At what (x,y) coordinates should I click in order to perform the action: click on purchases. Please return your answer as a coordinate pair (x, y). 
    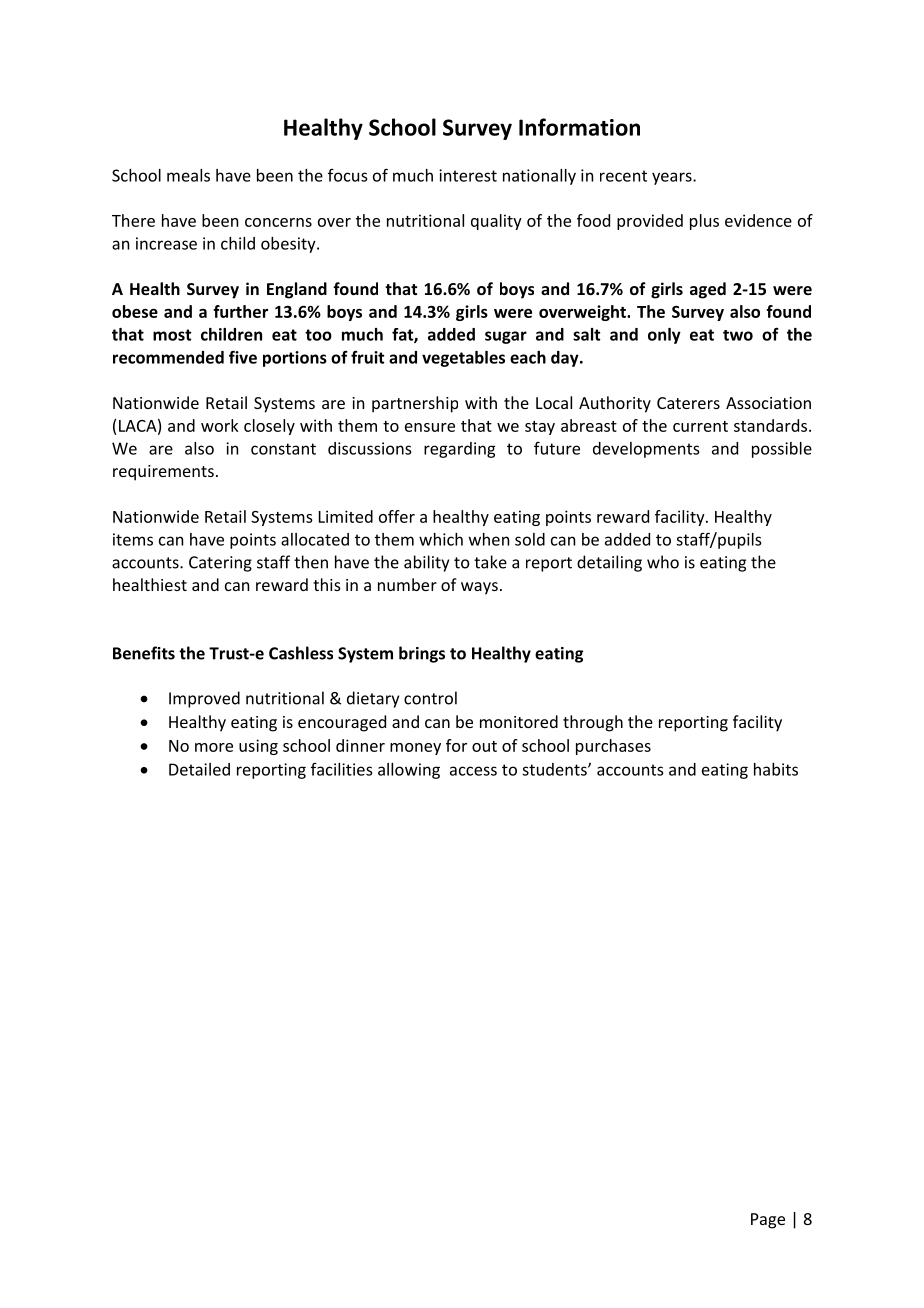
    Looking at the image, I should click on (613, 747).
